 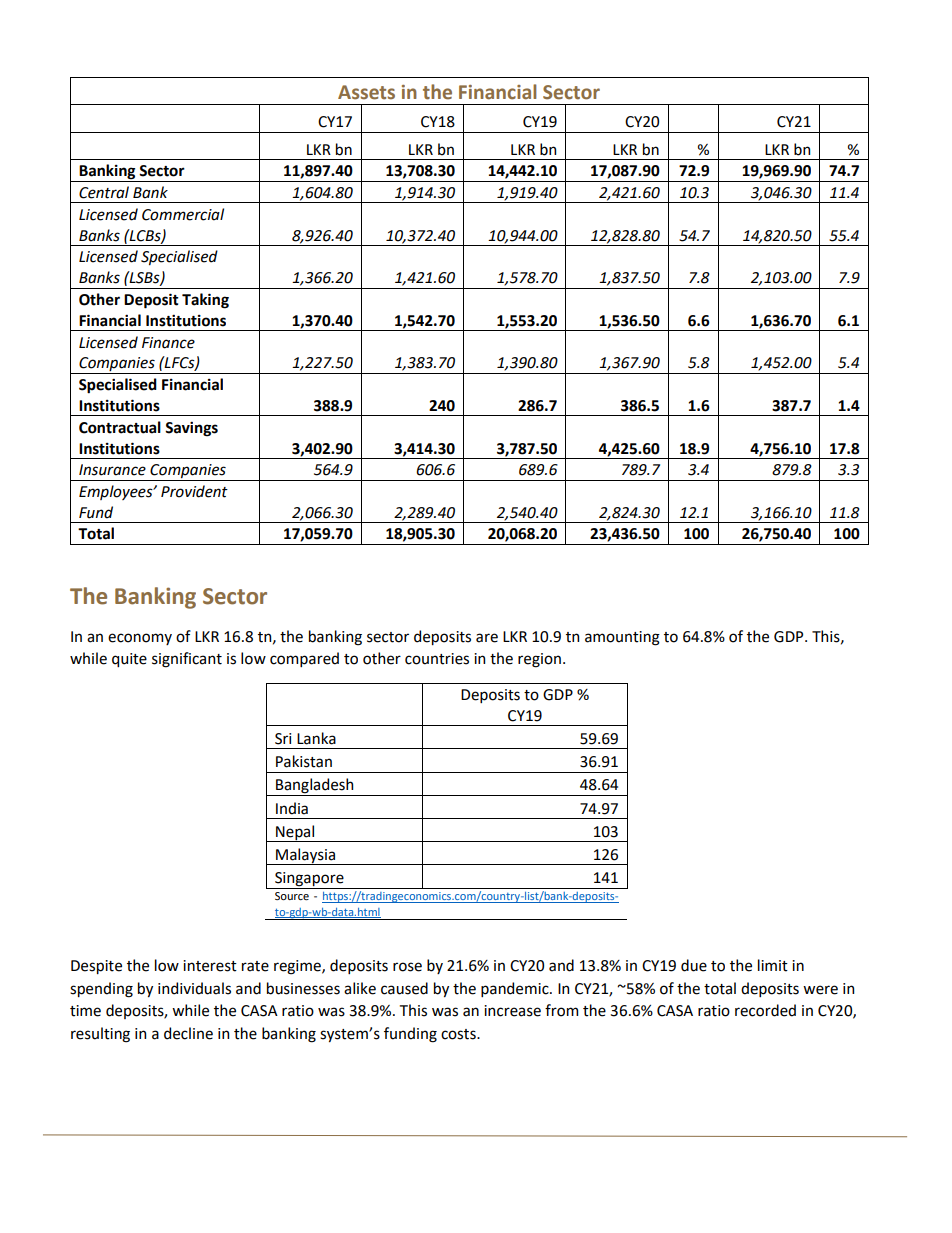 I want to click on countries, so click(x=437, y=659).
